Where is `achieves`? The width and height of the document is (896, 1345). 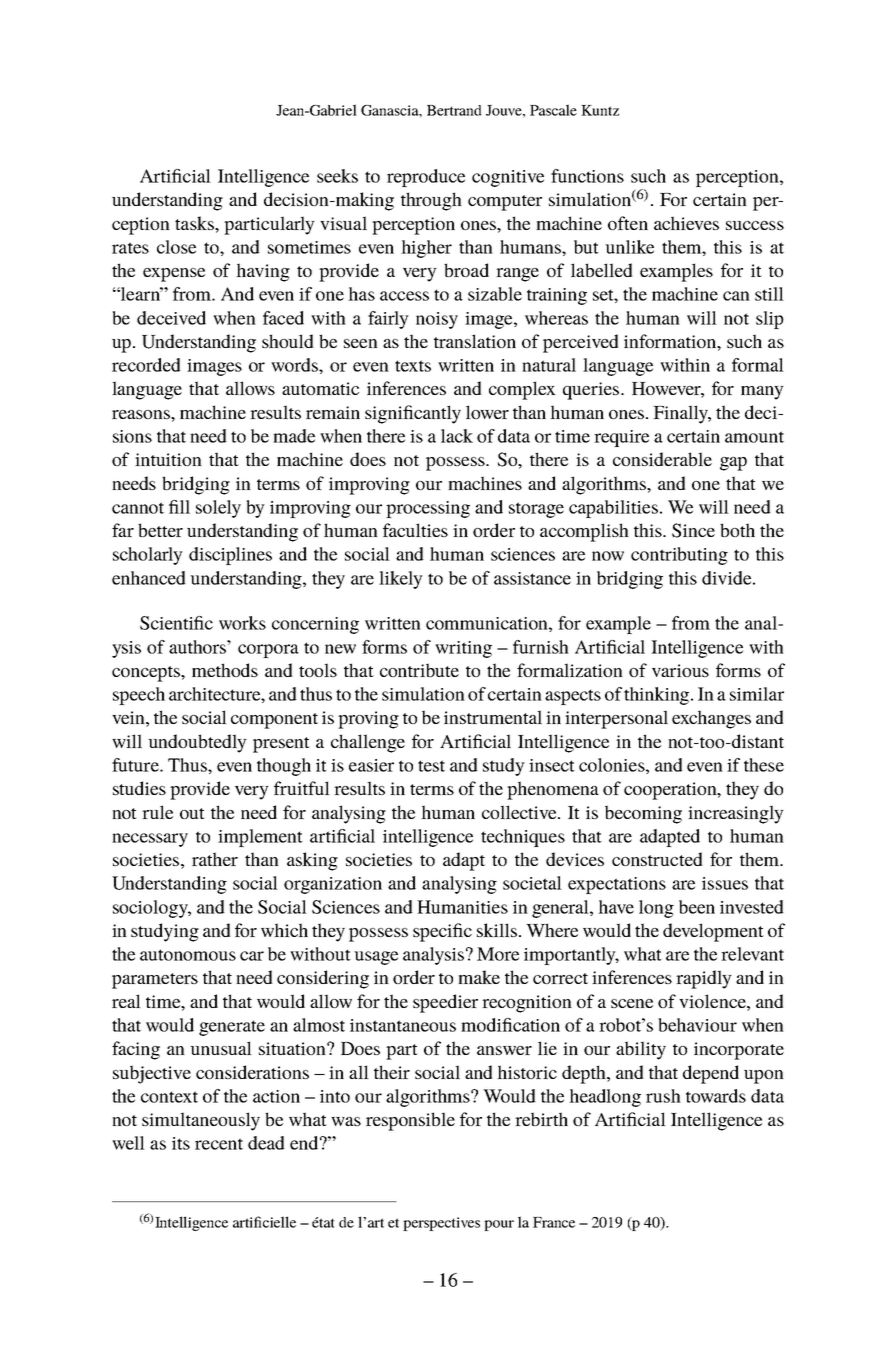
achieves is located at coordinates (686, 223).
